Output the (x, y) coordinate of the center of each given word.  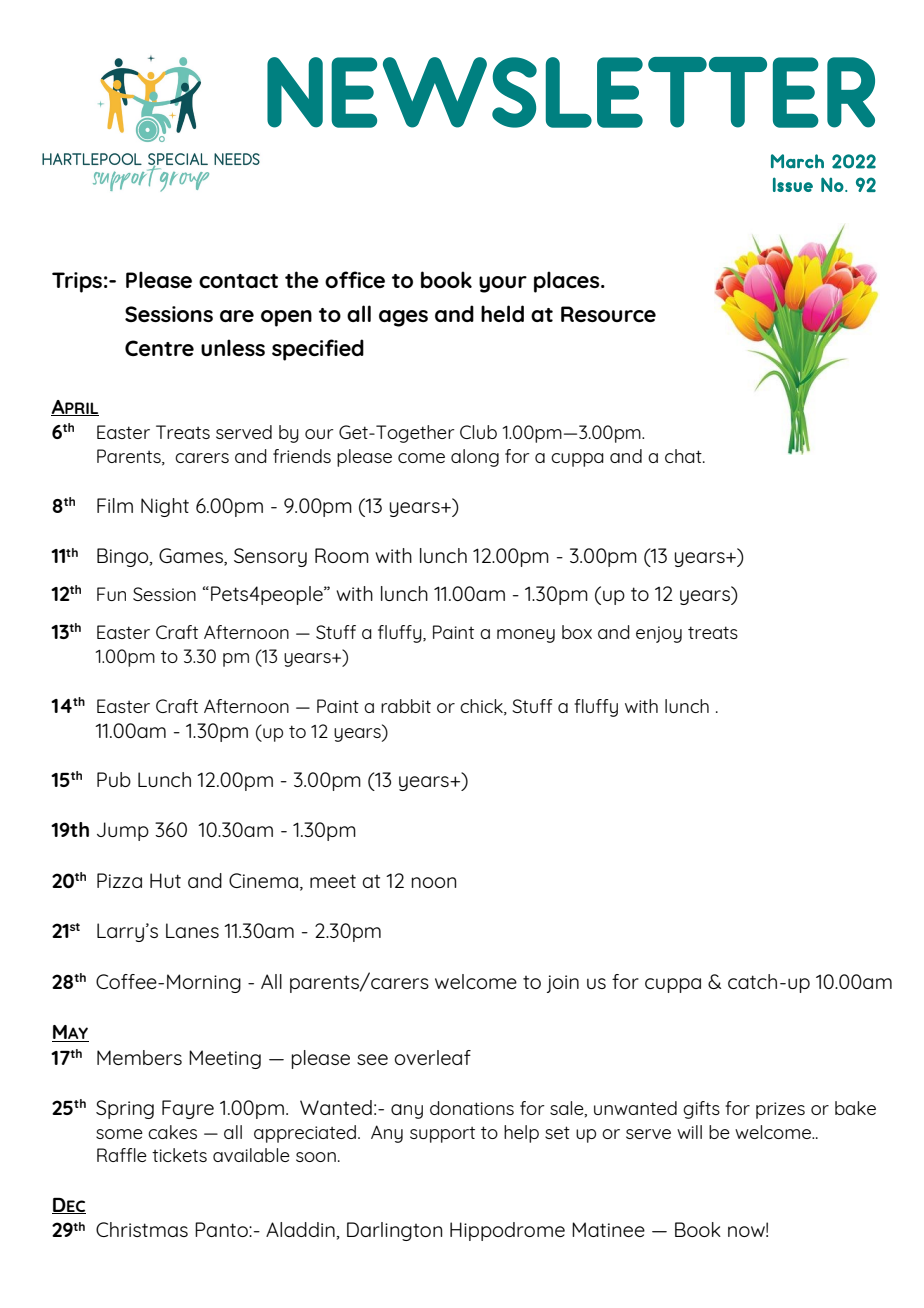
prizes (780, 1110)
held (502, 313)
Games (192, 557)
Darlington (394, 1231)
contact (238, 281)
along (475, 458)
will (689, 1132)
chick (482, 707)
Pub (114, 779)
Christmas (142, 1229)
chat (684, 456)
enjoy (659, 634)
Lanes (192, 930)
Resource (608, 314)
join (563, 984)
